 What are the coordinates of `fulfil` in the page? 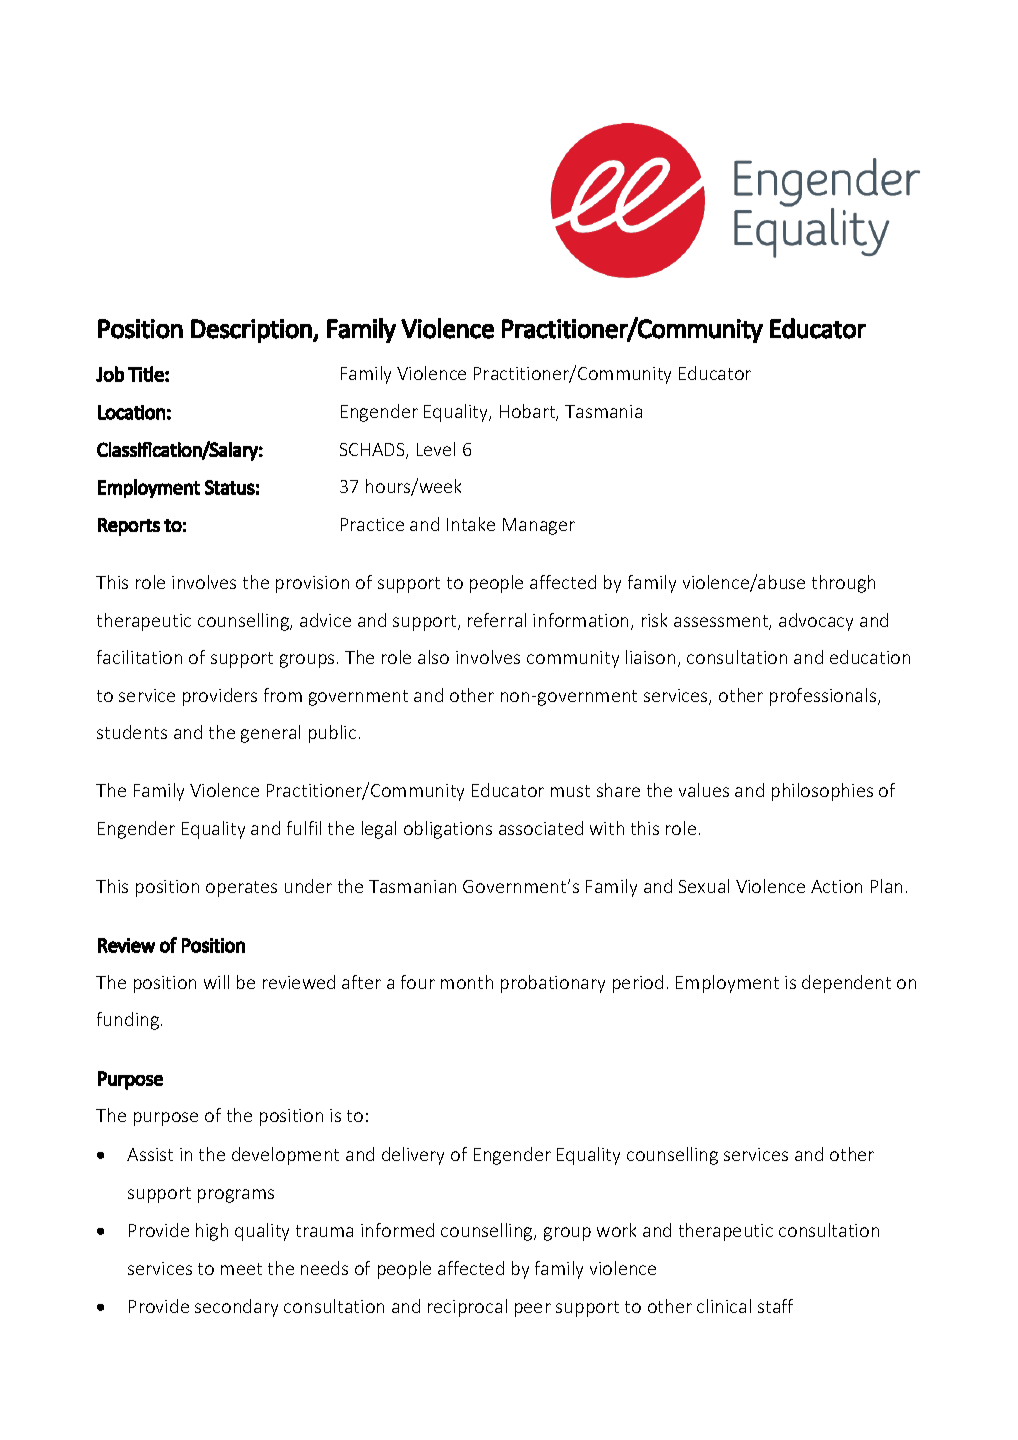 It's located at (304, 828).
